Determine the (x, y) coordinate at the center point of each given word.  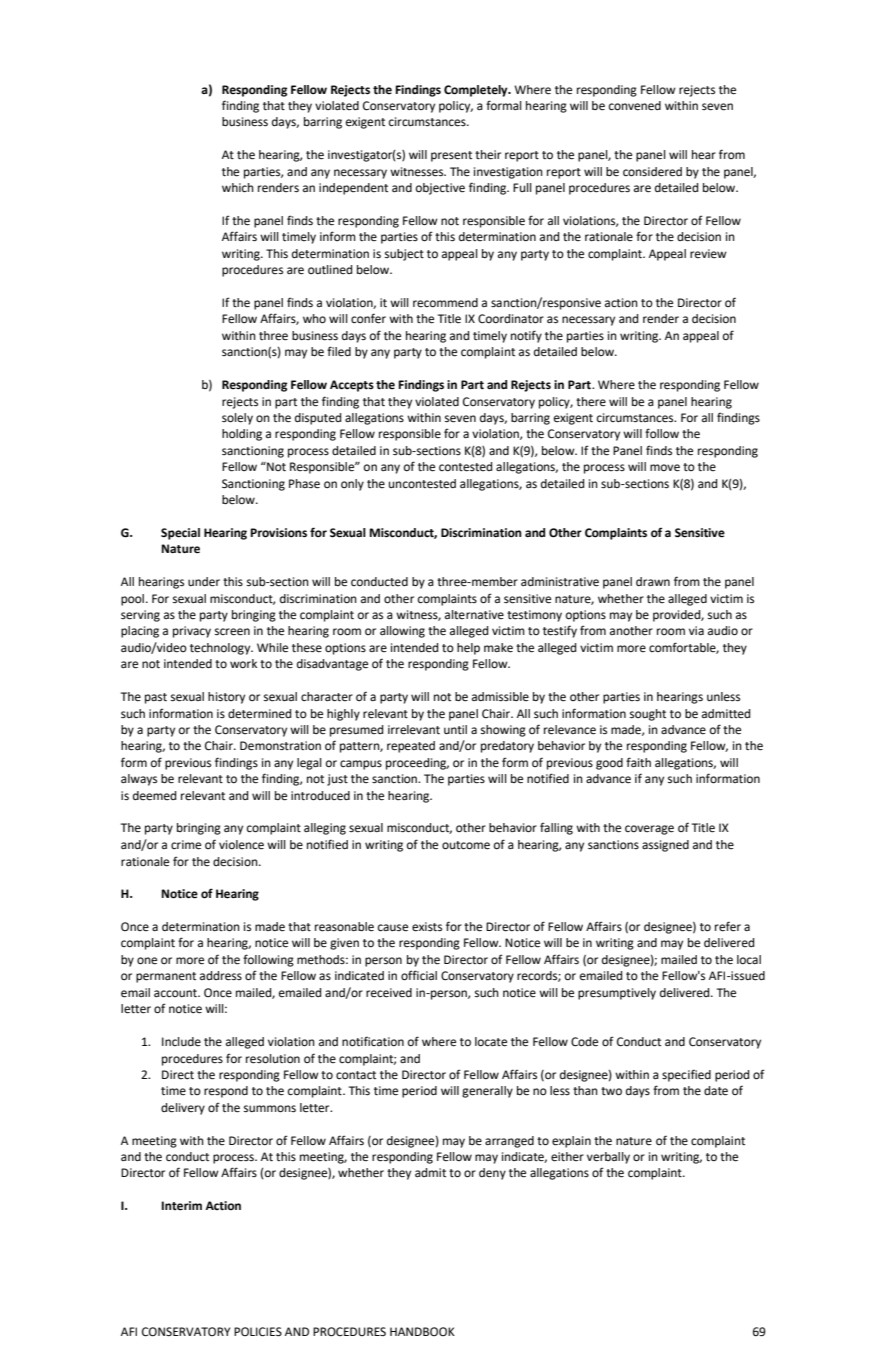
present (451, 156)
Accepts (352, 386)
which (238, 187)
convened (635, 106)
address (221, 976)
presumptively (617, 994)
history (226, 698)
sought (648, 715)
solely (237, 419)
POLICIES (258, 1332)
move (665, 468)
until (455, 729)
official (419, 975)
